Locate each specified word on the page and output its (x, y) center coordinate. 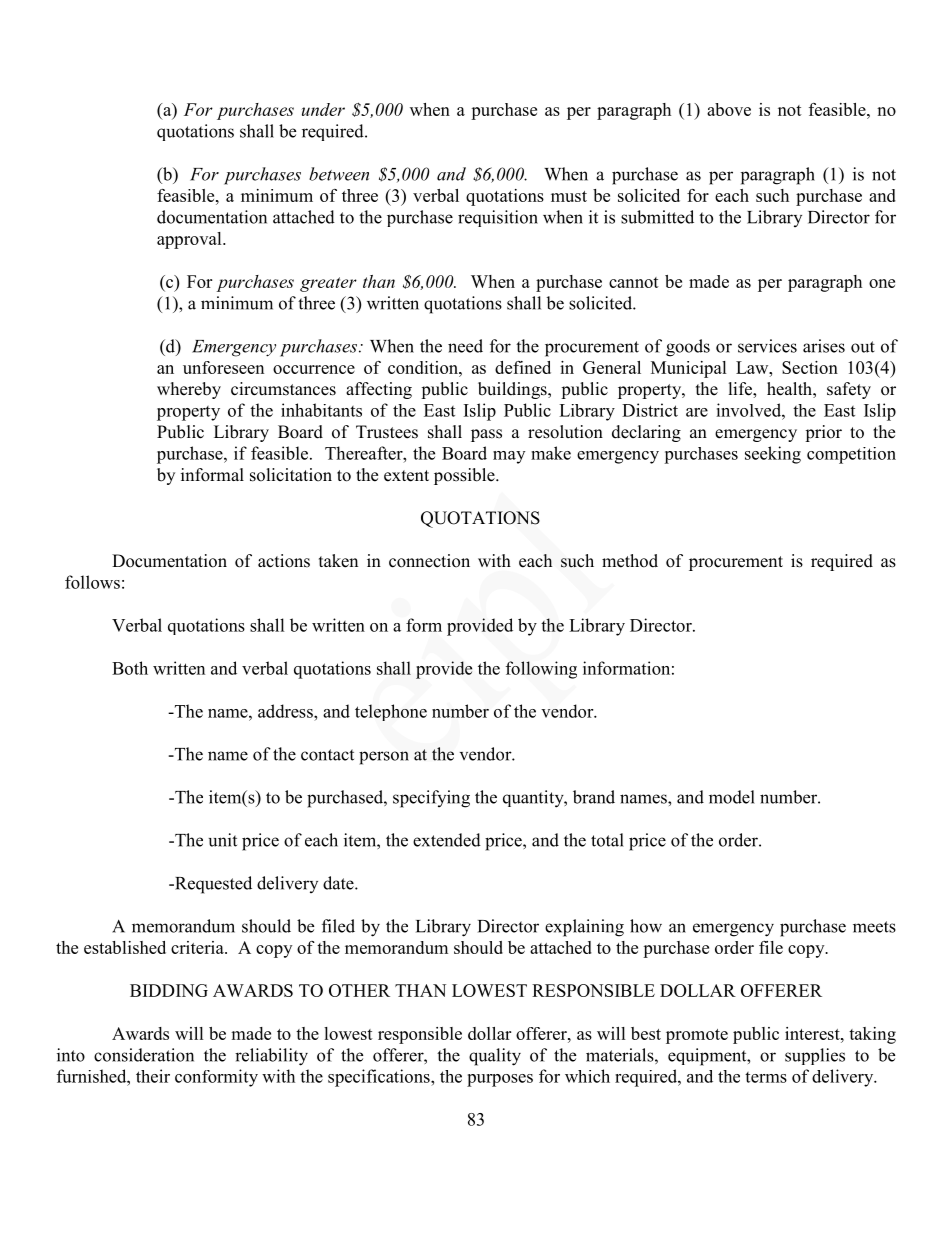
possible (465, 476)
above (729, 109)
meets (874, 927)
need (465, 346)
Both (130, 668)
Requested (212, 885)
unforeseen (223, 367)
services (767, 346)
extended (447, 840)
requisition (498, 218)
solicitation (291, 475)
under (323, 109)
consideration (144, 1055)
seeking (773, 455)
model (732, 797)
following (541, 670)
